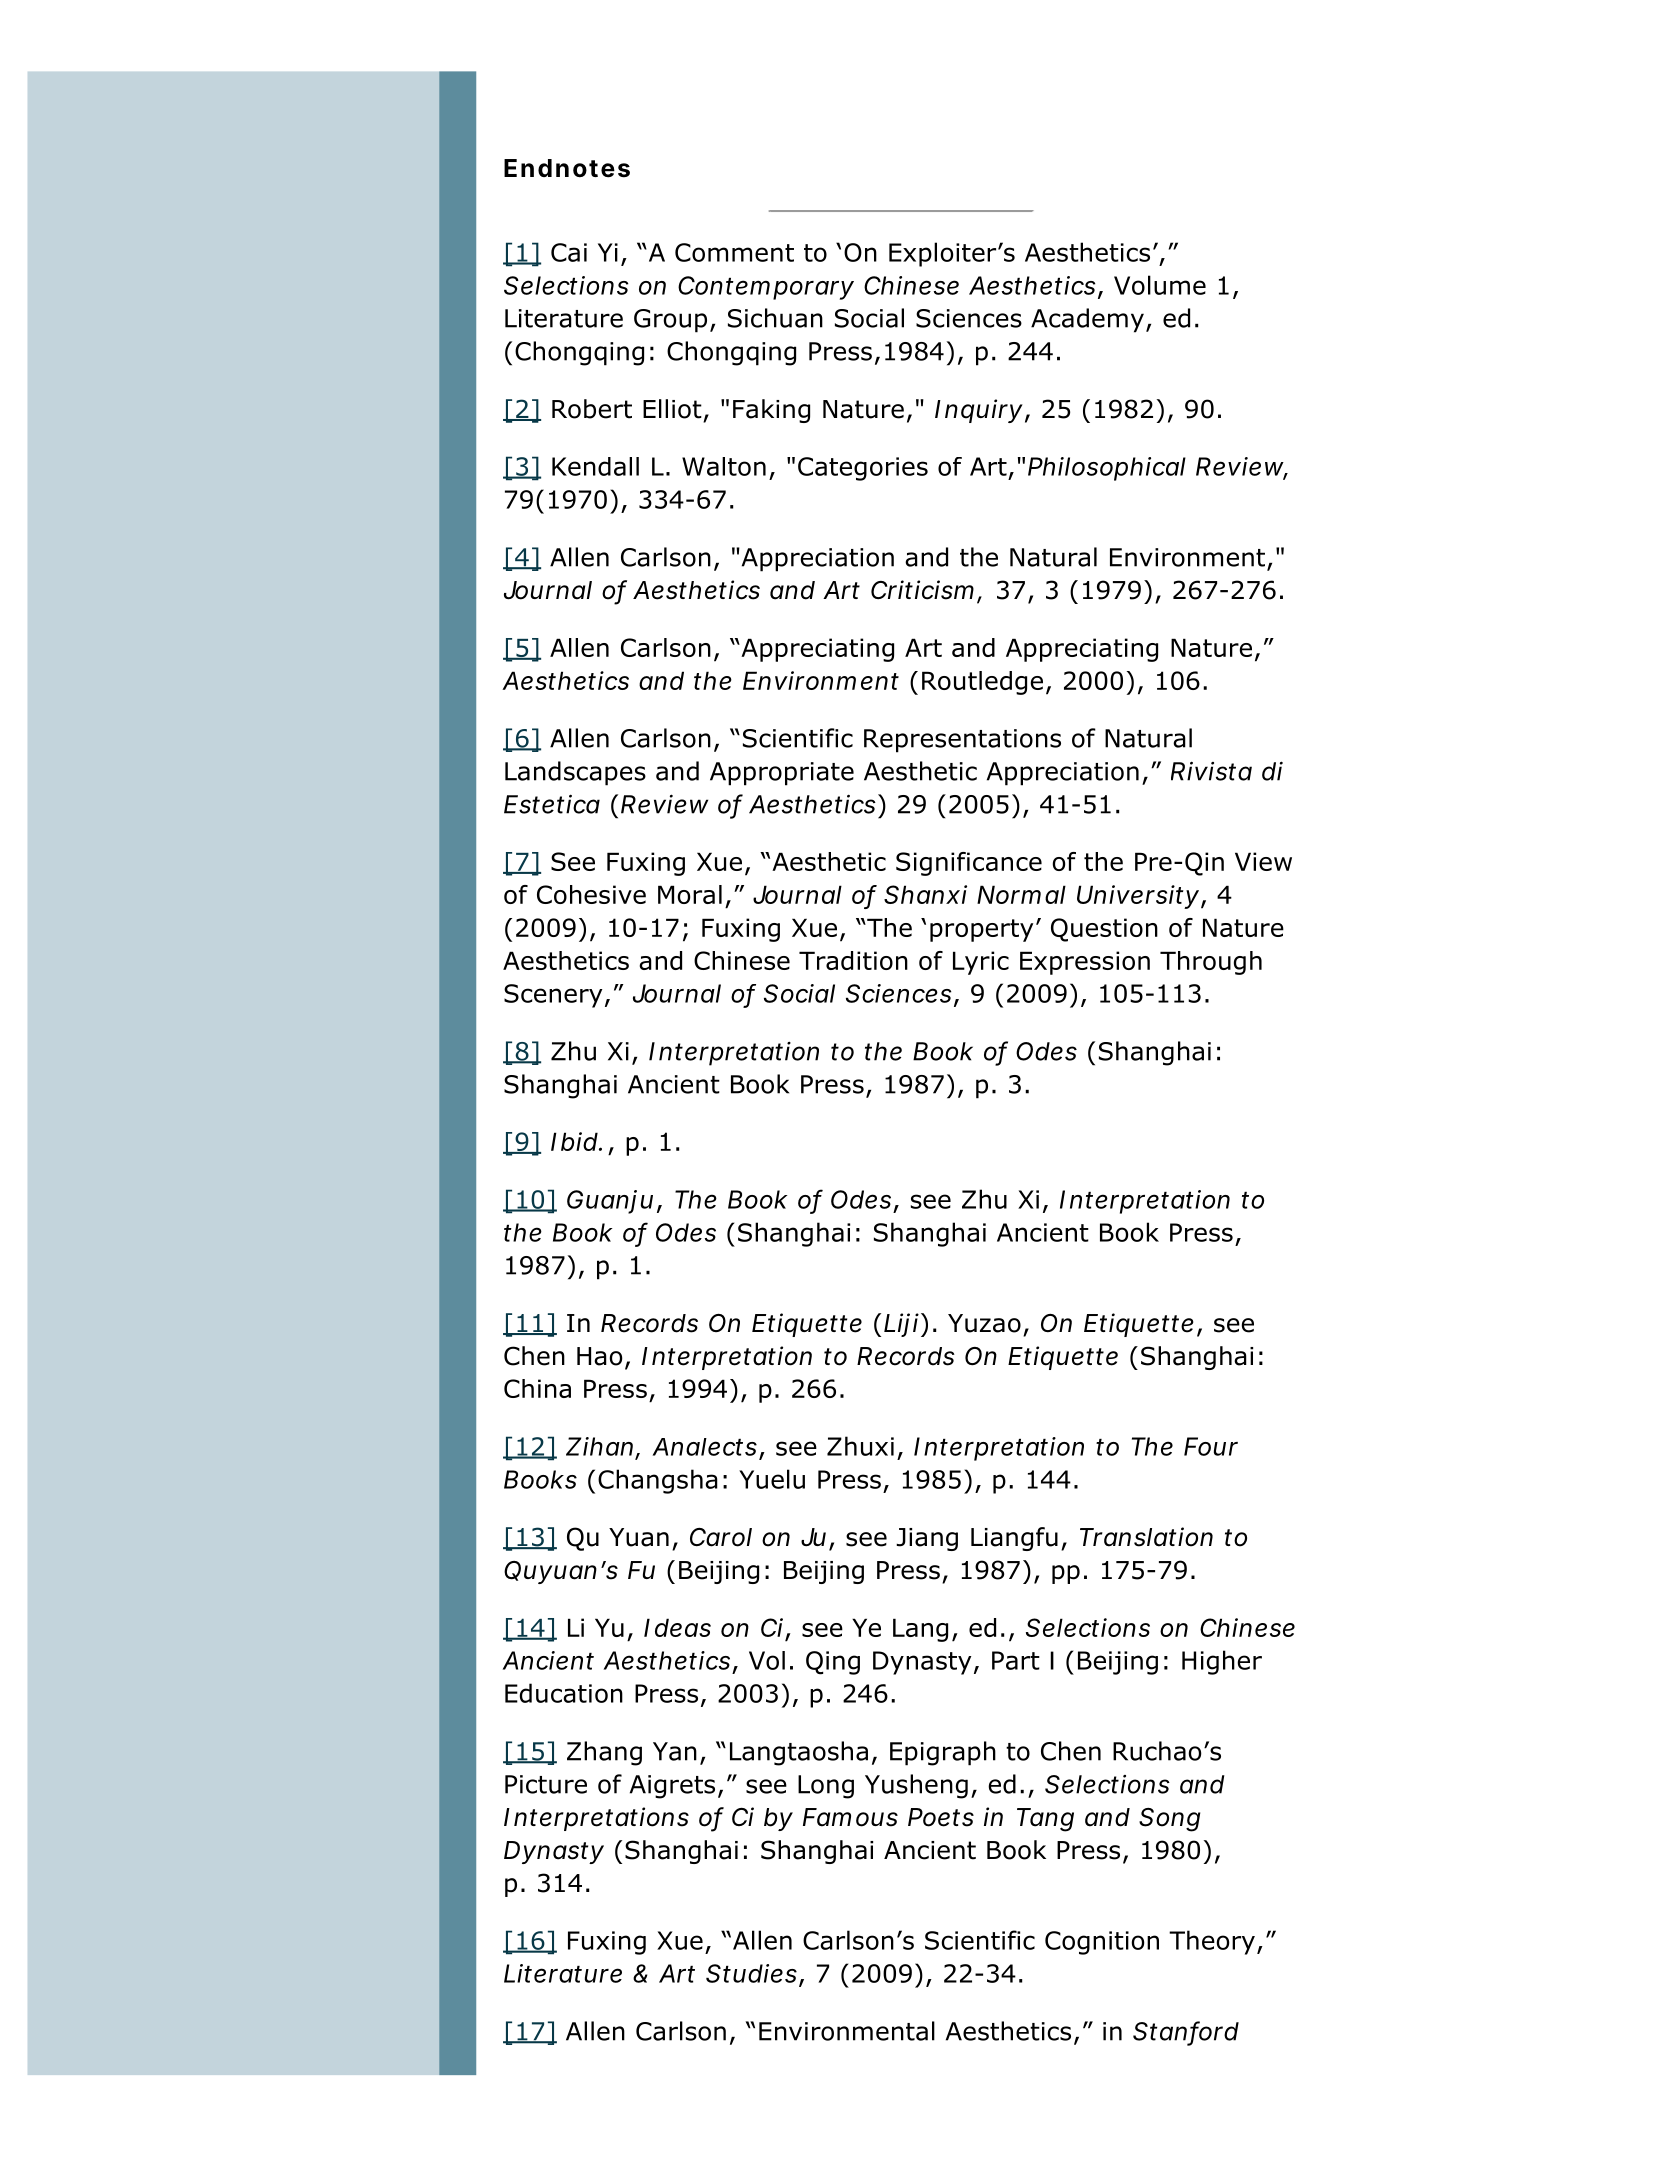 This screenshot has height=2174, width=1680. I want to click on Sichuan, so click(775, 318).
